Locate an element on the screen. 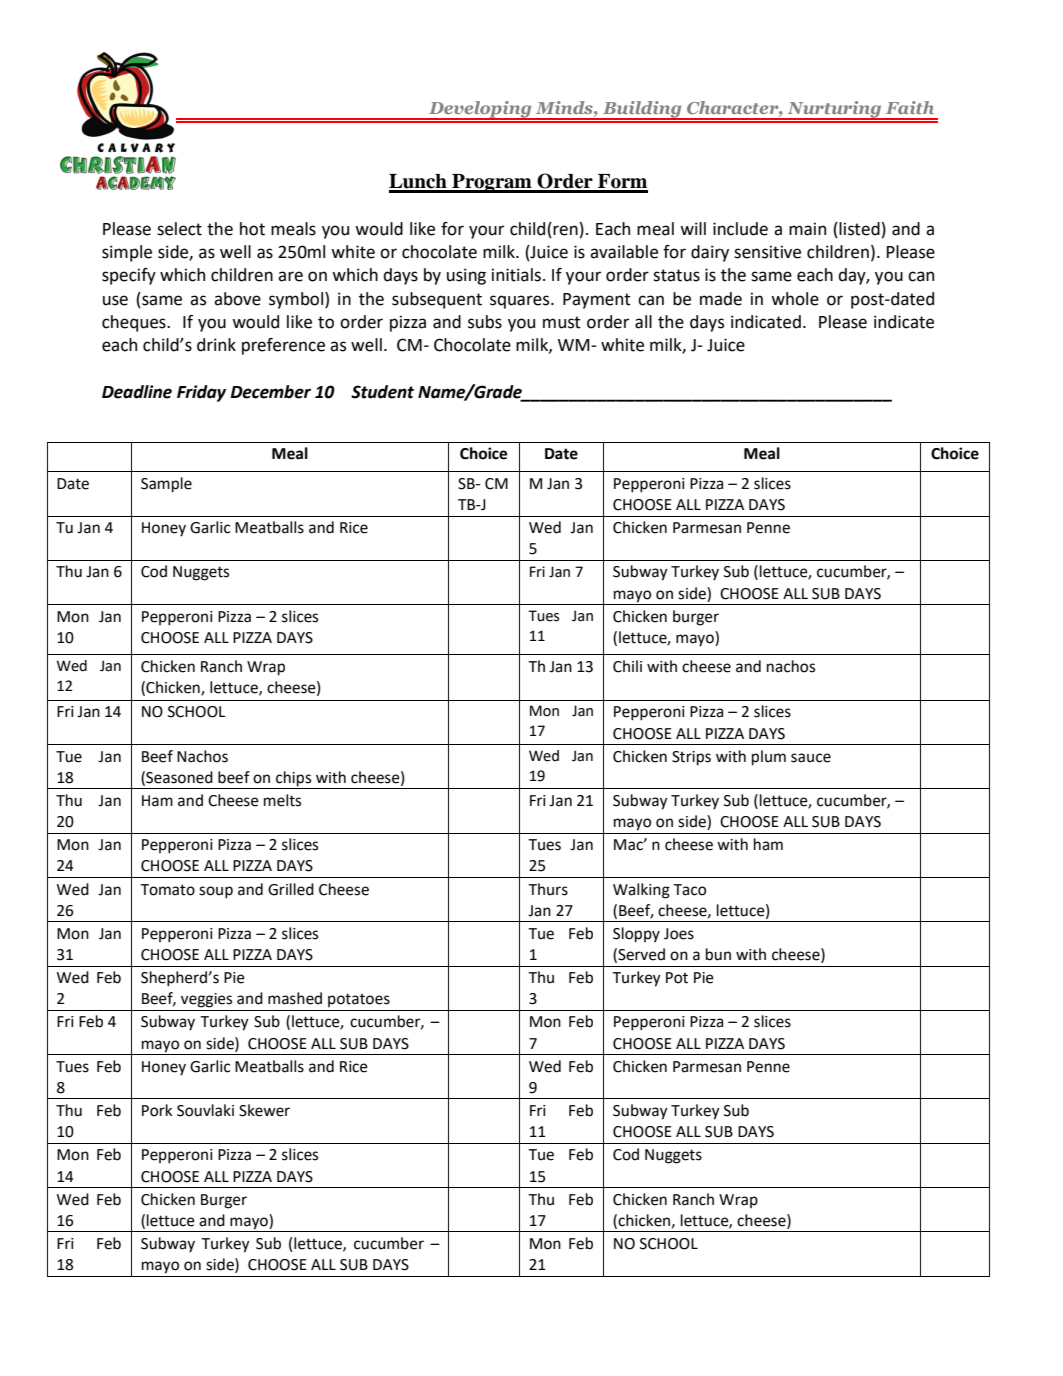 Image resolution: width=1063 pixels, height=1376 pixels. potatoes is located at coordinates (359, 1000).
